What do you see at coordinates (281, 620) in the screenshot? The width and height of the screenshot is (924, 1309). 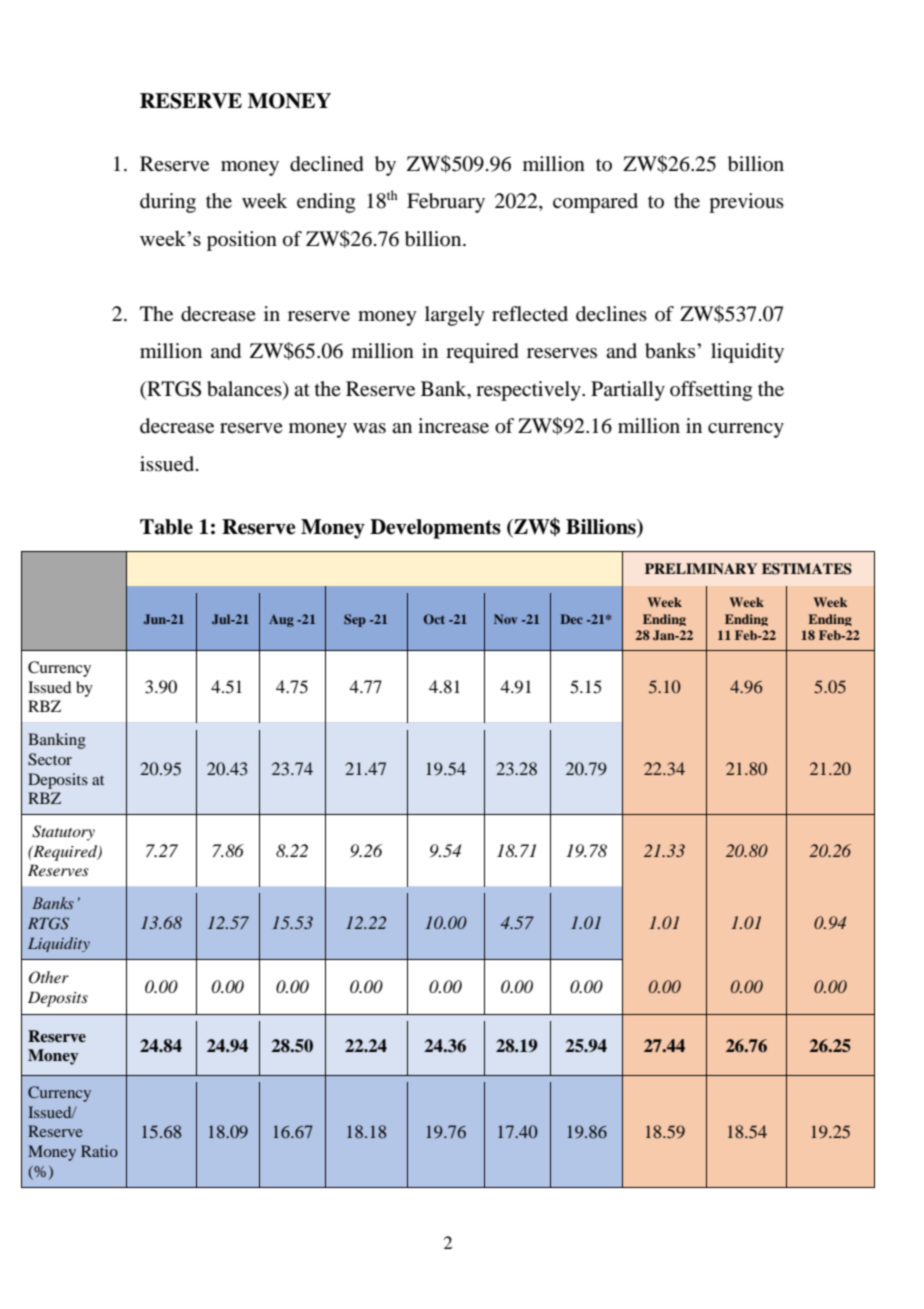 I see `Aug` at bounding box center [281, 620].
